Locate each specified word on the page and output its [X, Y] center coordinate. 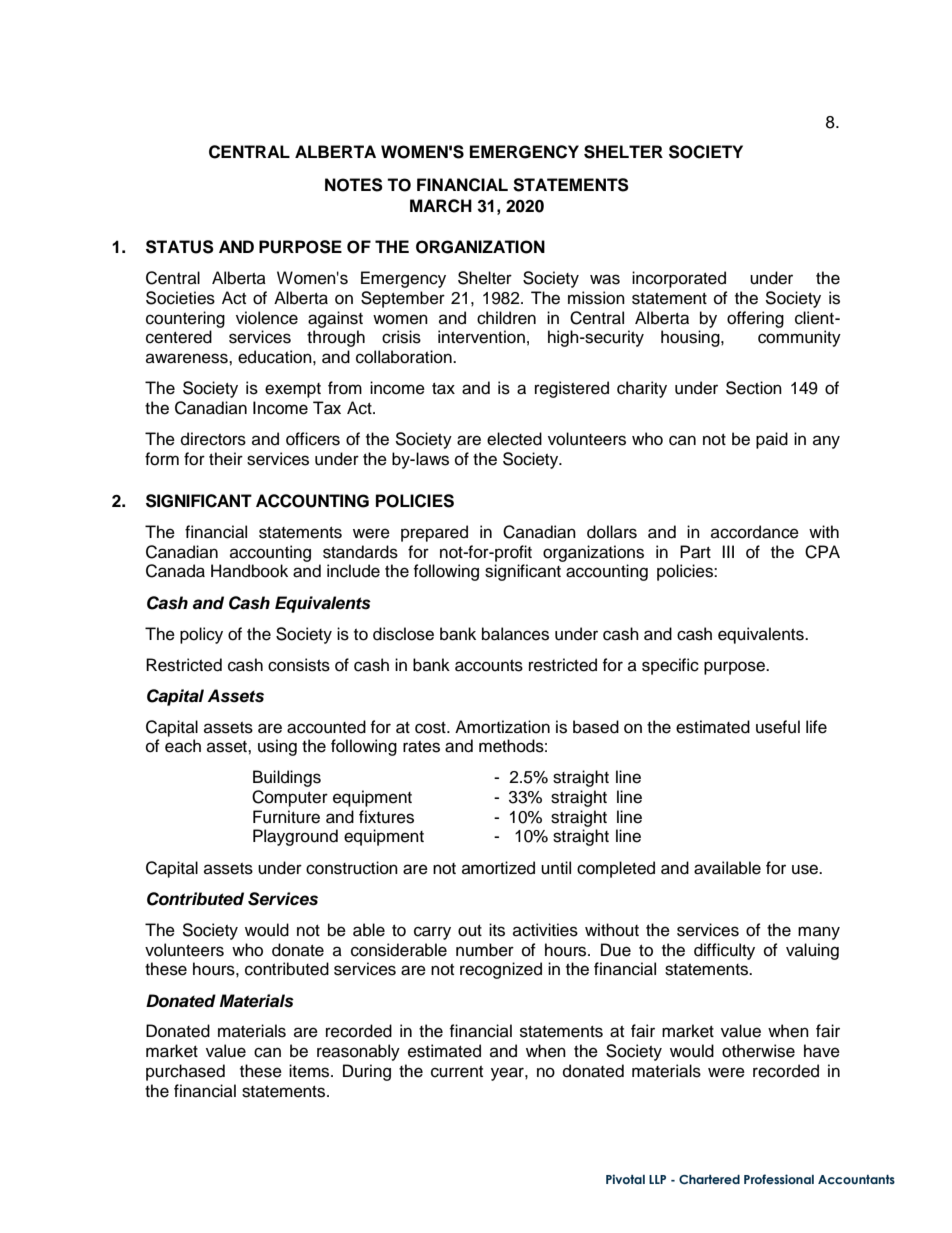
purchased [185, 1072]
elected [514, 439]
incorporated [679, 279]
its [497, 930]
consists [299, 665]
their [226, 459]
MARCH [441, 206]
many [819, 933]
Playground [295, 837]
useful [778, 727]
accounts [489, 666]
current [457, 1072]
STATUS [180, 247]
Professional [779, 1179]
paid [772, 440]
